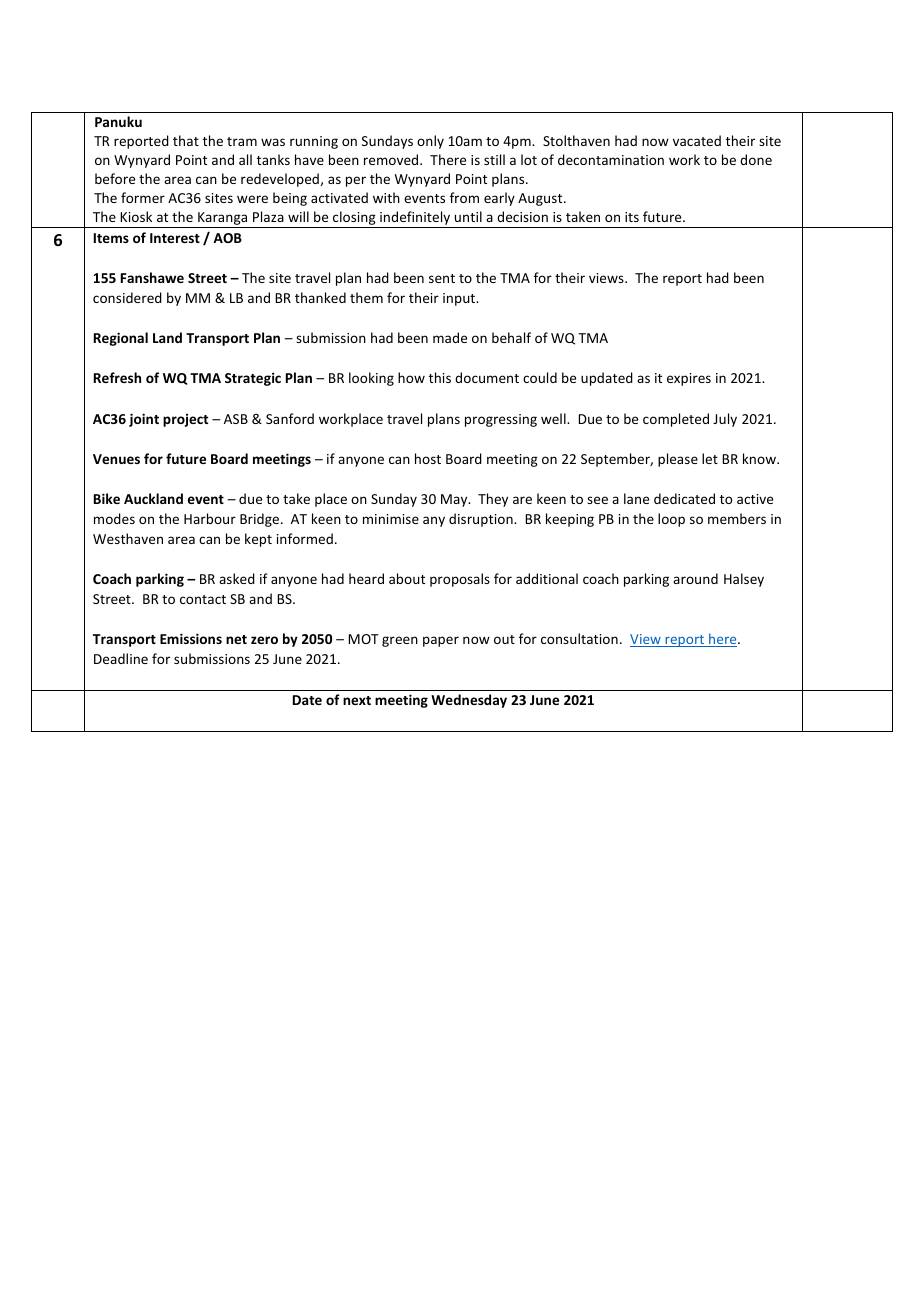  Describe the element at coordinates (501, 420) in the document. I see `progressing` at that location.
